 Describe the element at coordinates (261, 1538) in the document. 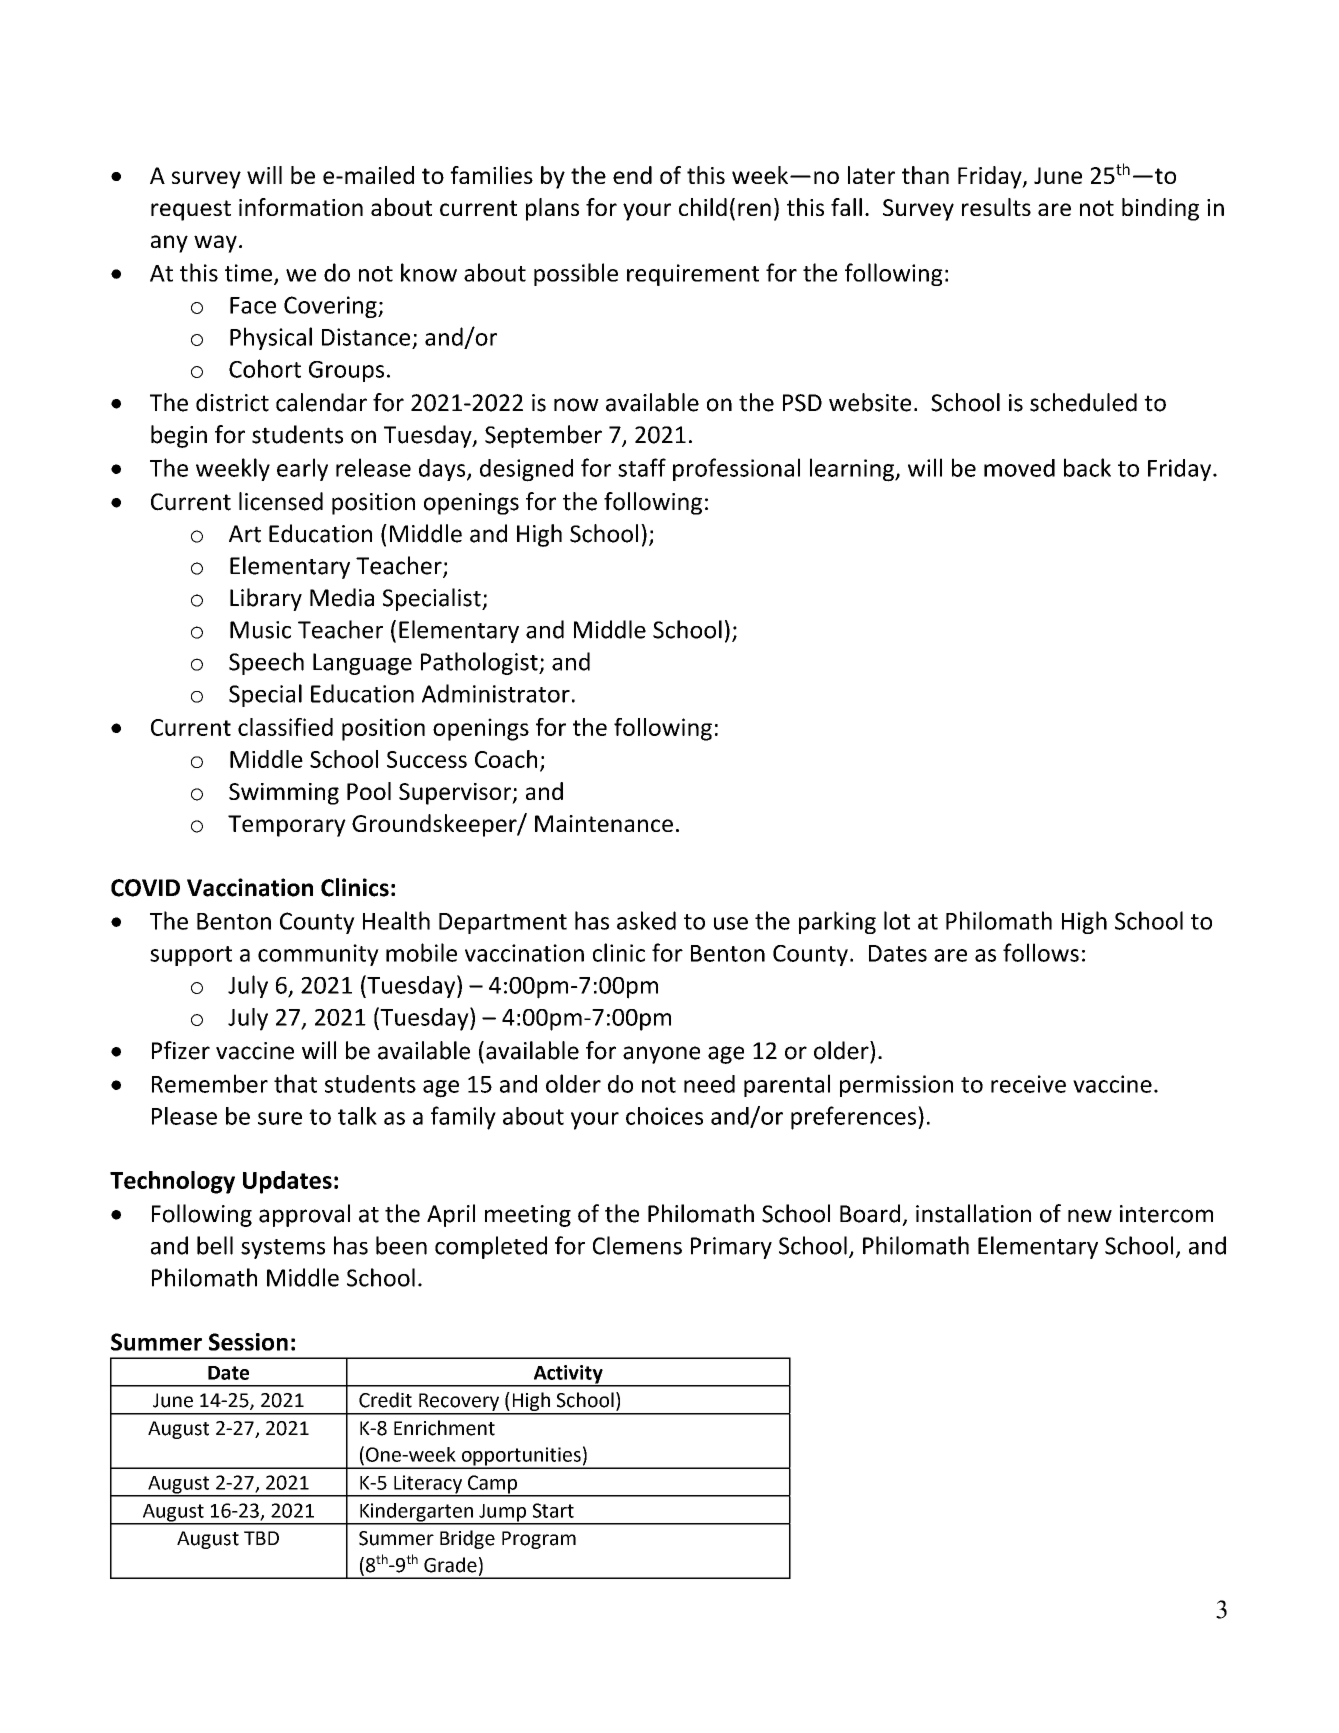

I see `TBD` at that location.
